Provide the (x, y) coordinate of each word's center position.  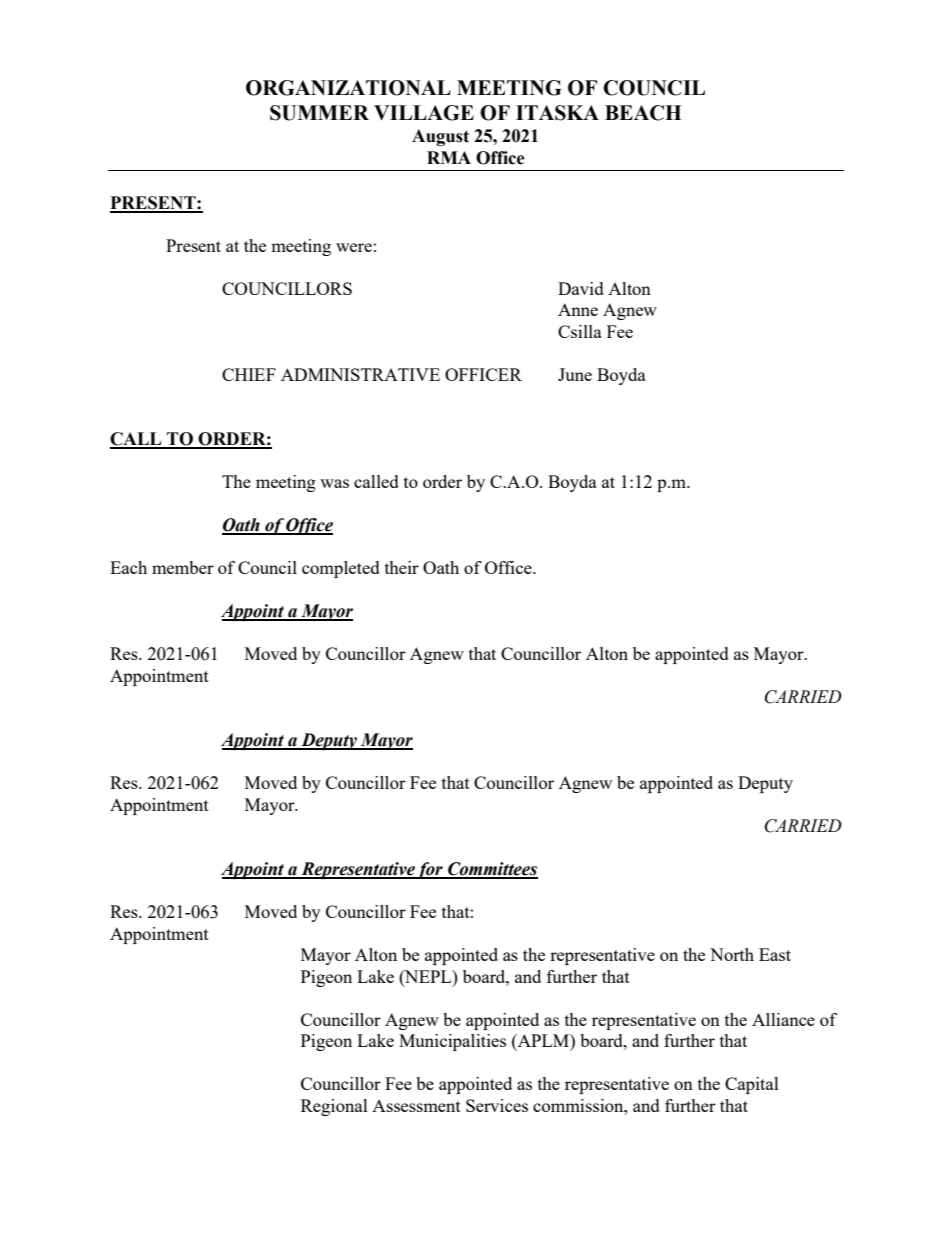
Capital (752, 1085)
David (581, 288)
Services (497, 1105)
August (440, 137)
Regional (334, 1107)
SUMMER (319, 113)
